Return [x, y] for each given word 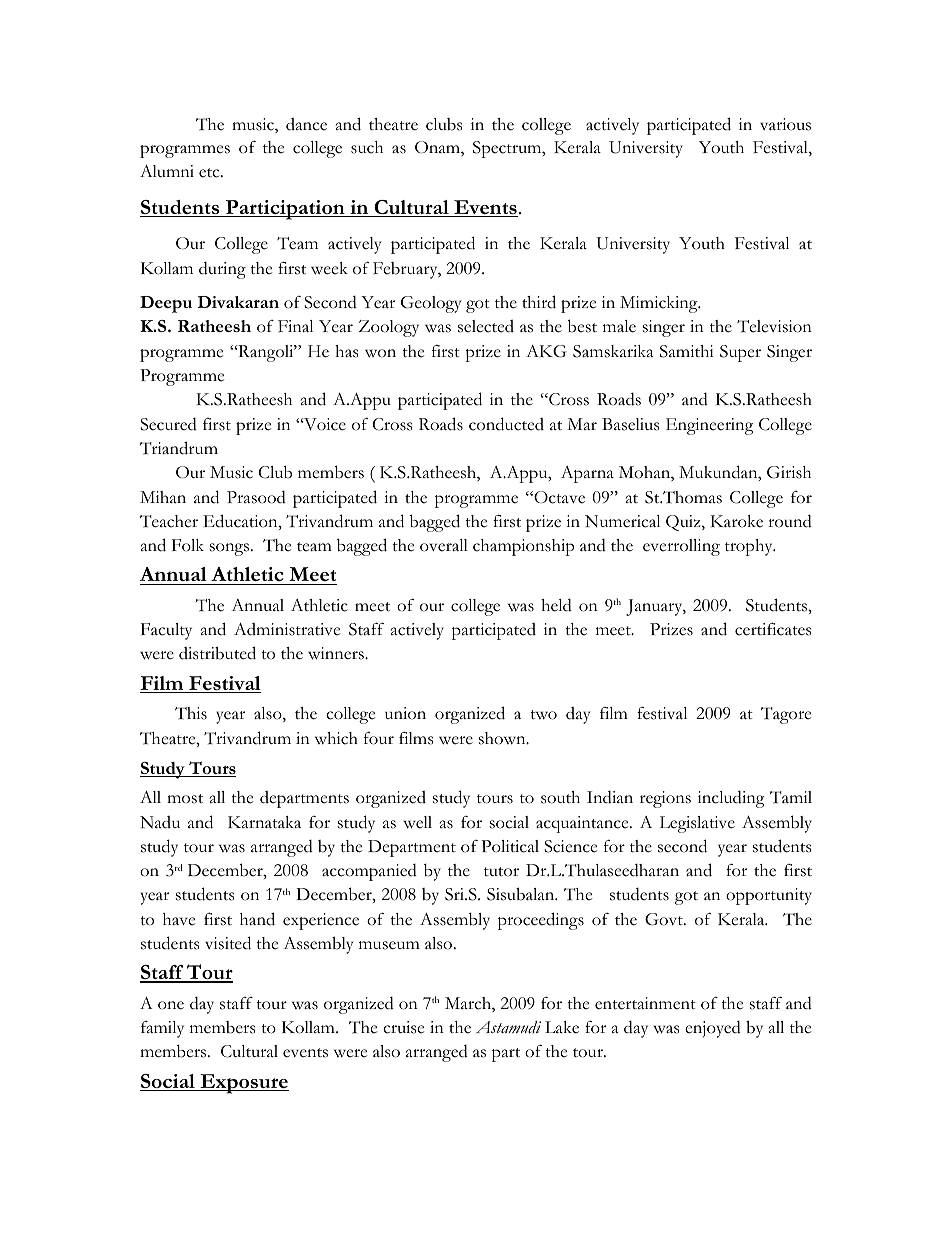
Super [740, 353]
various [785, 124]
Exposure [243, 1084]
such [367, 147]
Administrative [287, 629]
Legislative [697, 824]
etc [210, 173]
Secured [168, 424]
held [556, 605]
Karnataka [264, 822]
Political [510, 846]
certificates [773, 629]
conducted [506, 424]
